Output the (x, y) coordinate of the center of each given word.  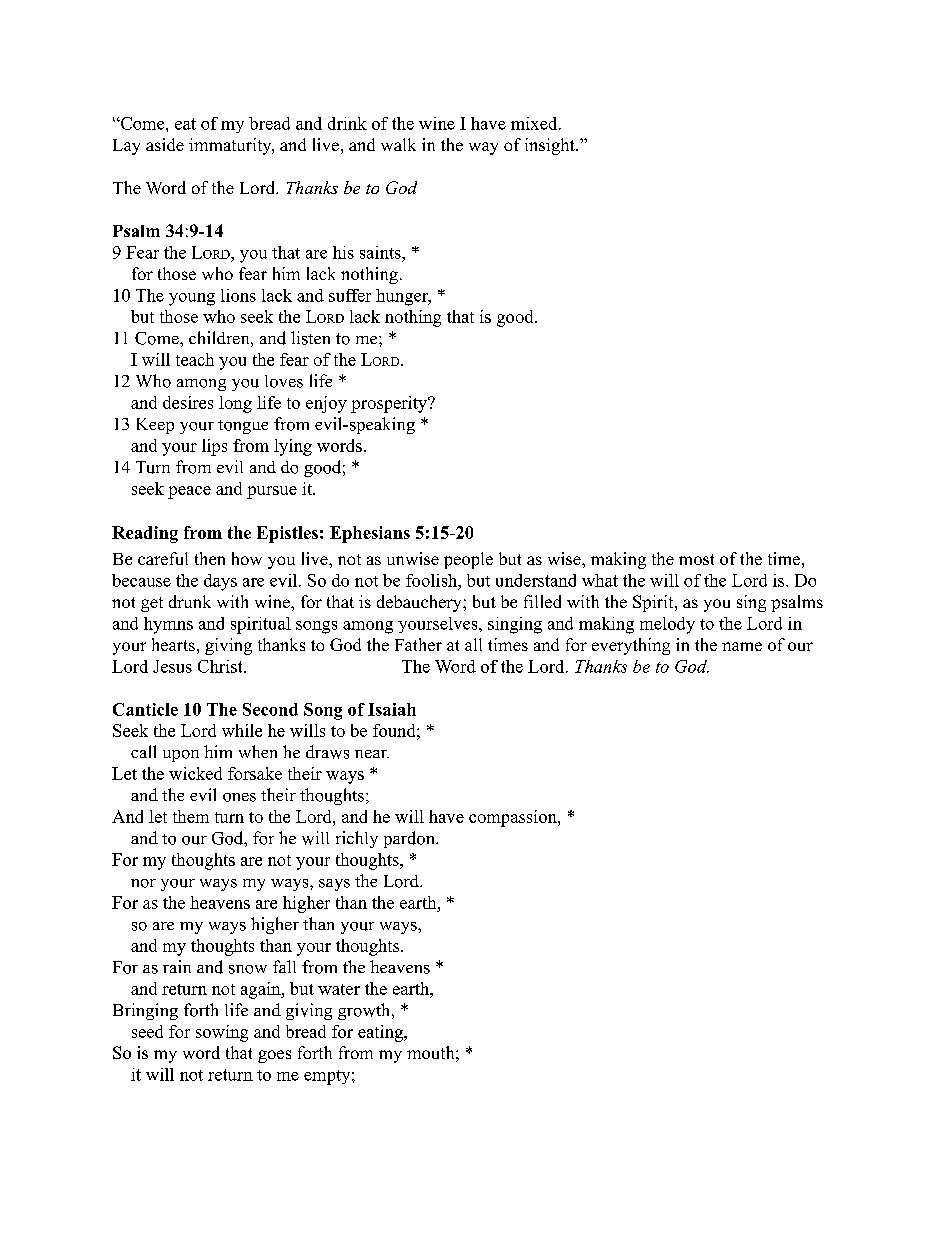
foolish (432, 580)
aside (165, 144)
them (191, 816)
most (696, 559)
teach (195, 359)
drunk (190, 601)
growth (365, 1011)
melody (667, 625)
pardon (410, 839)
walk (398, 144)
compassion (514, 818)
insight (551, 146)
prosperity (390, 404)
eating (381, 1033)
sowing (222, 1033)
